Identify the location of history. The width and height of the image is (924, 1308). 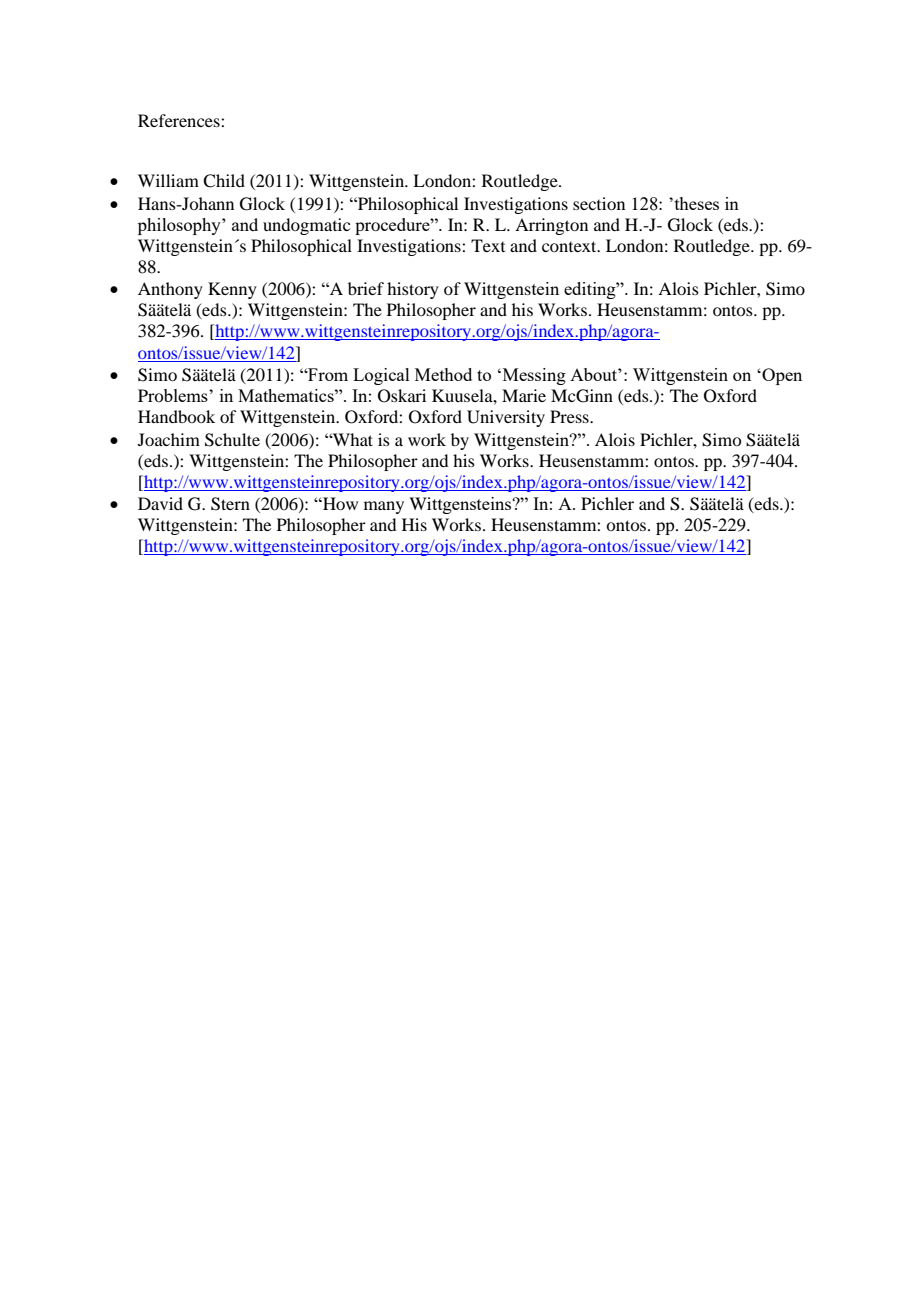
(413, 290).
